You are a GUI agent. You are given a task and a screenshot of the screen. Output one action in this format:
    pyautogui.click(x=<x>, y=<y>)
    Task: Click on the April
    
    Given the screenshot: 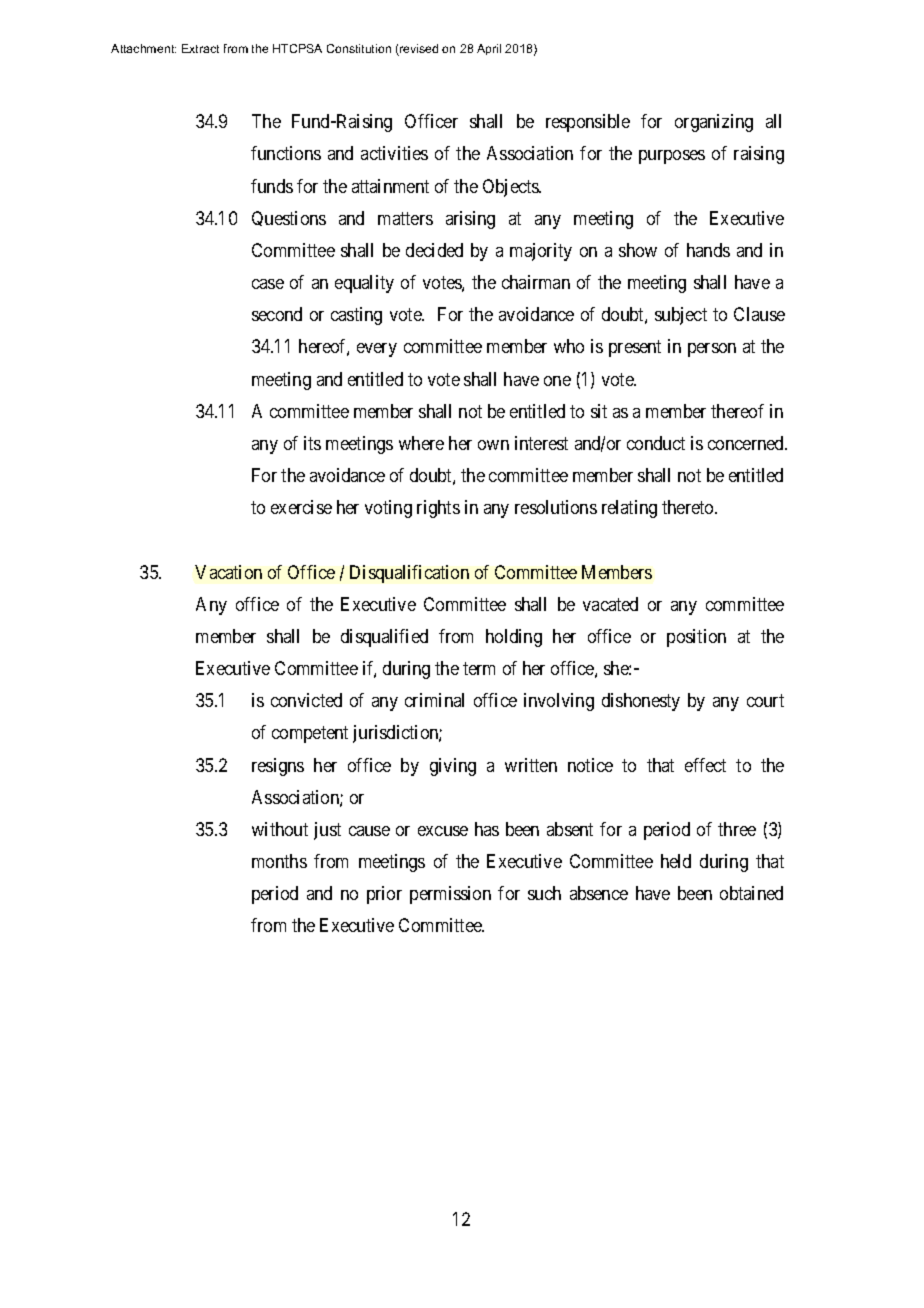 What is the action you would take?
    pyautogui.click(x=489, y=49)
